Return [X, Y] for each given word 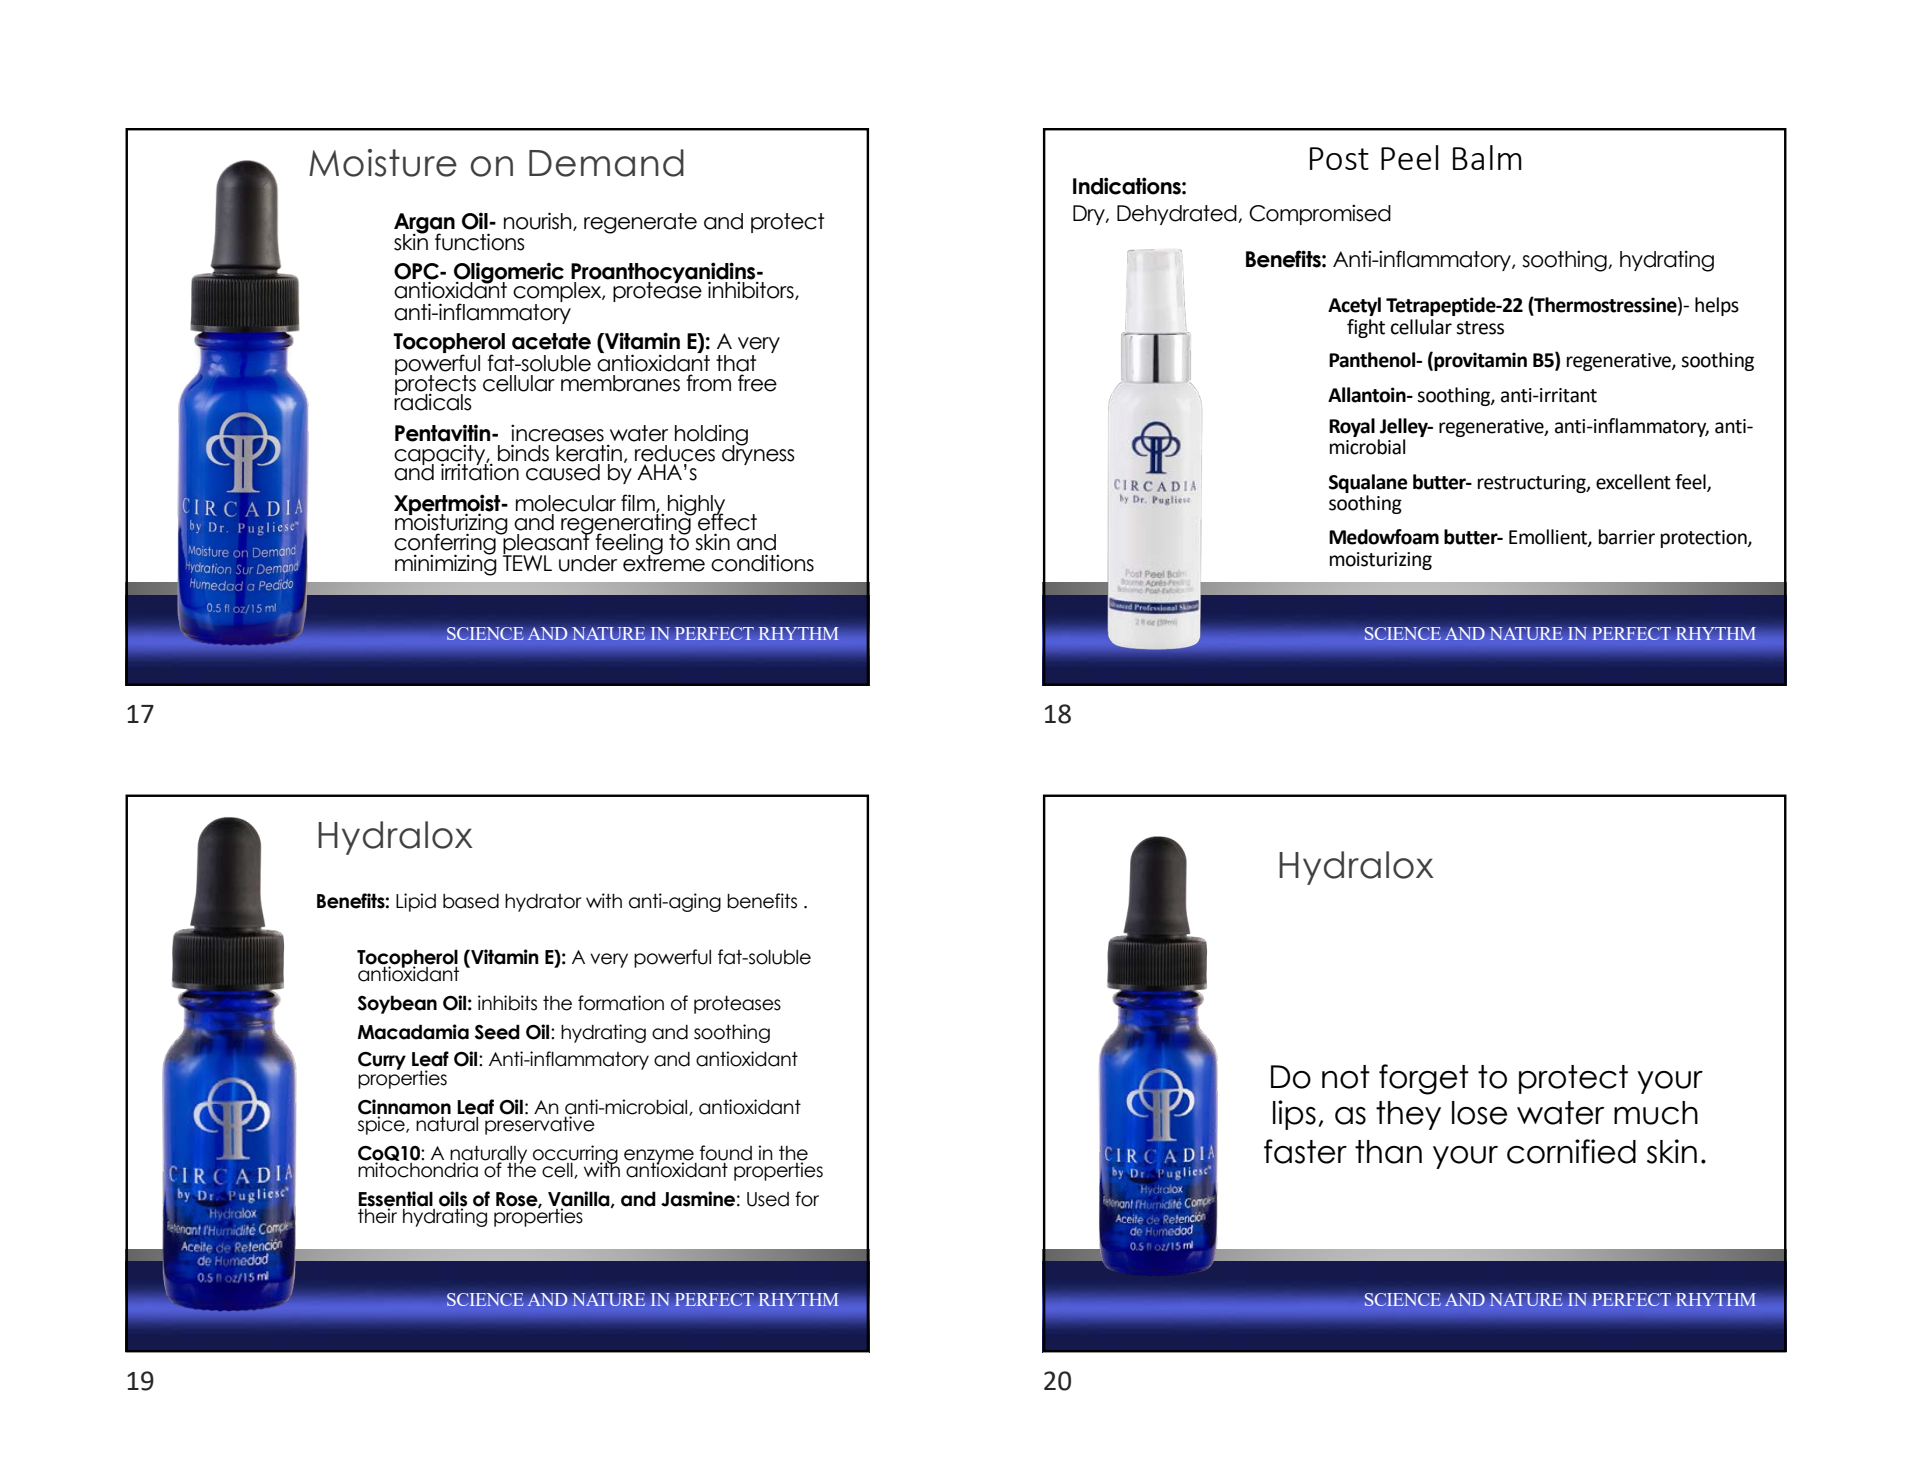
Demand [606, 163]
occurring [574, 1156]
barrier [1627, 537]
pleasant [546, 544]
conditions [762, 563]
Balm [1487, 157]
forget [1424, 1079]
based [471, 901]
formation [621, 1003]
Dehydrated [1178, 215]
